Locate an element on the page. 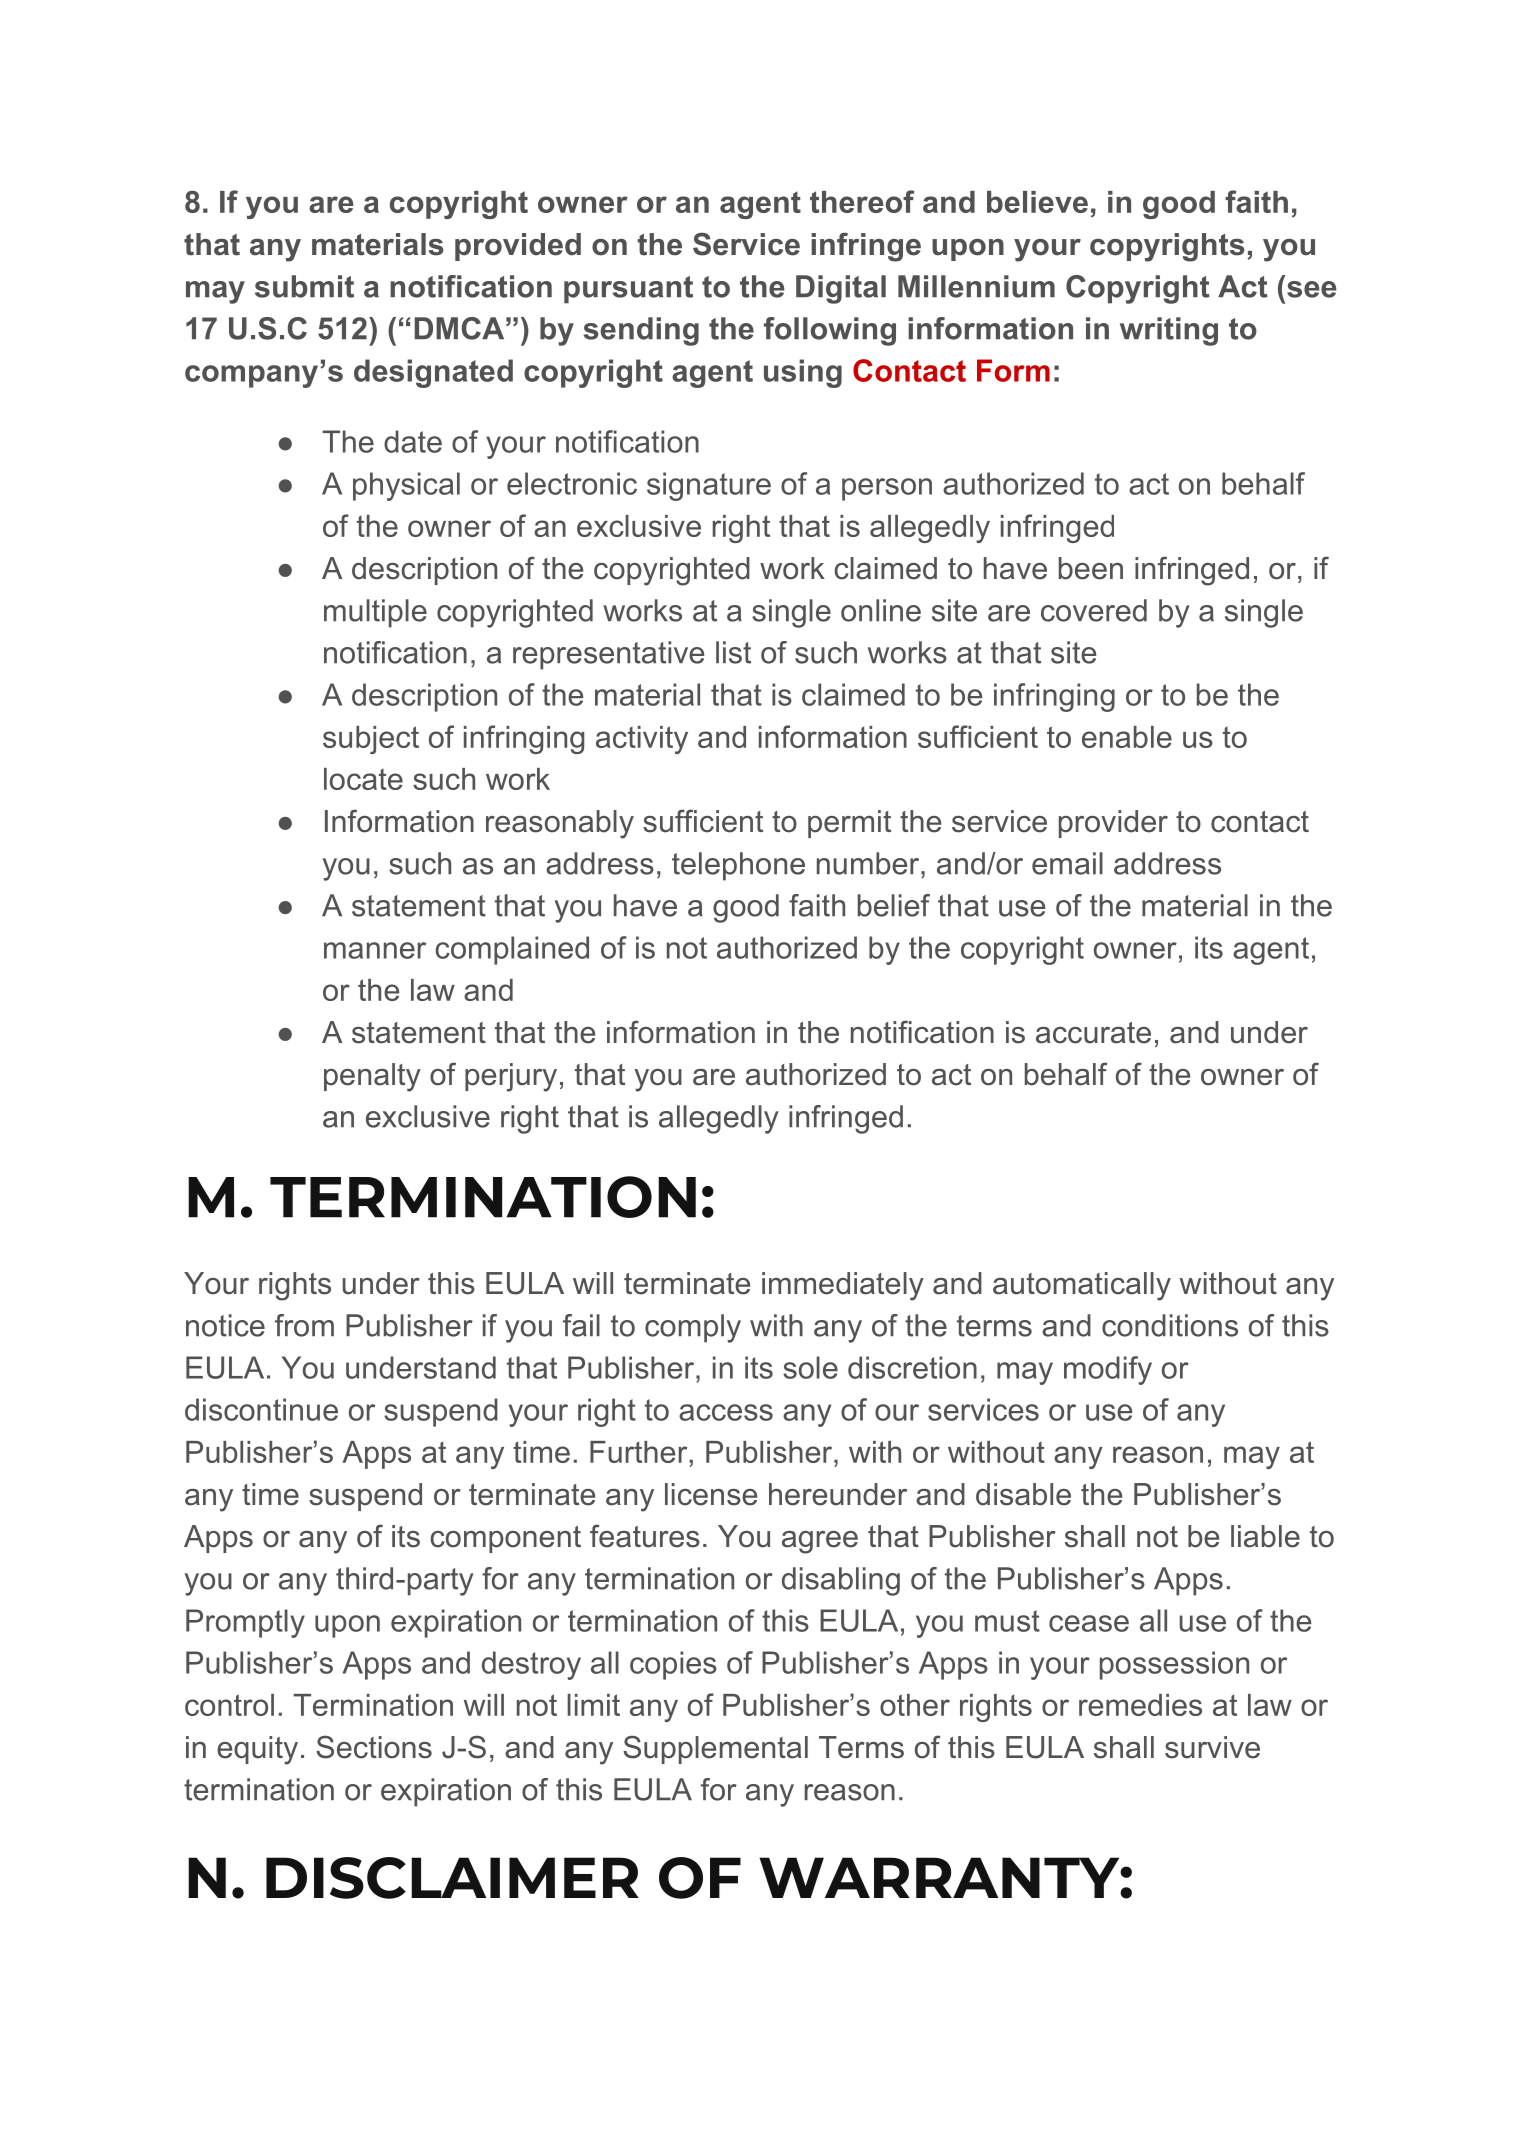  comply is located at coordinates (693, 1328).
